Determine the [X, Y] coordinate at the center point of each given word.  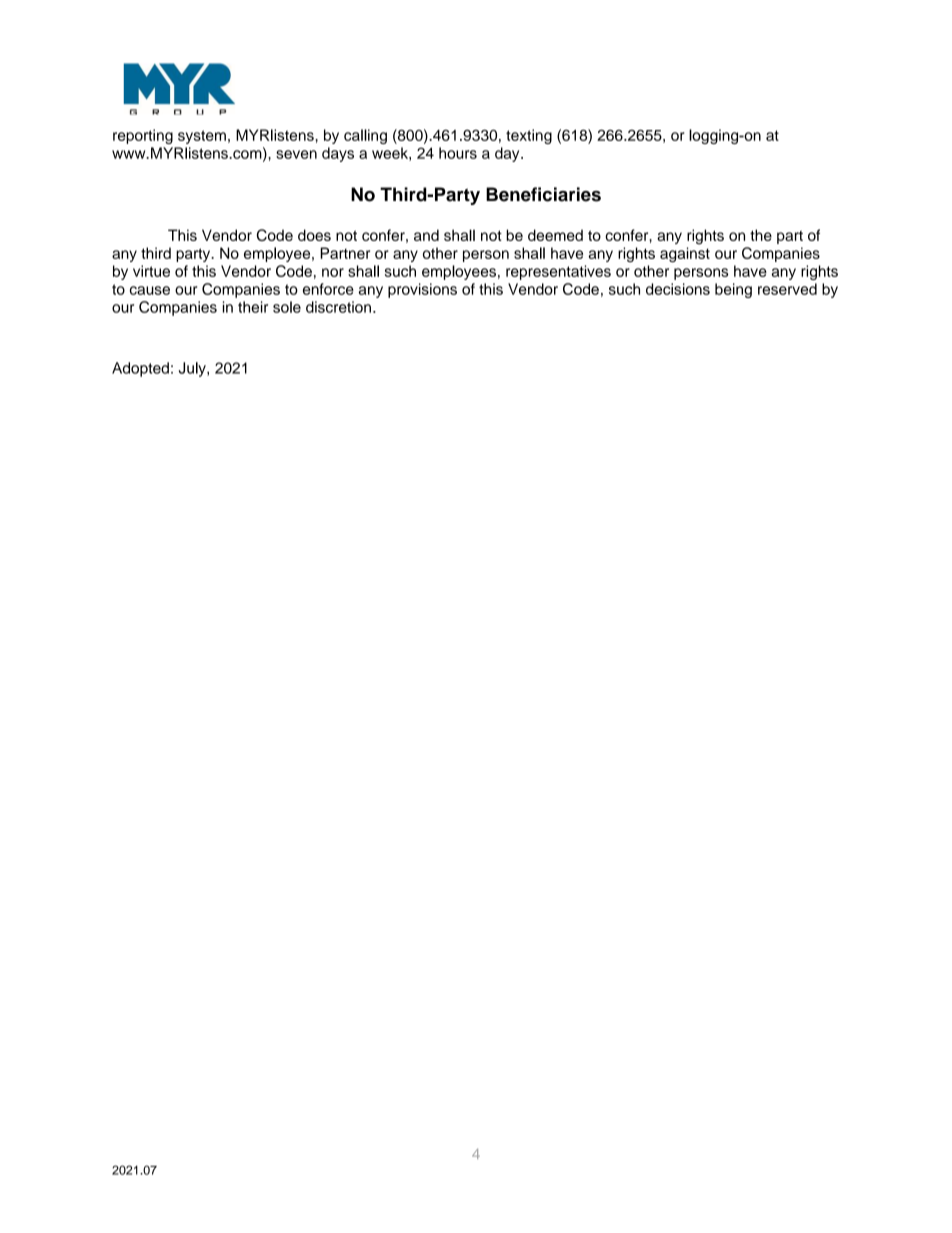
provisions [422, 290]
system [202, 137]
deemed [555, 235]
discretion [338, 307]
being [733, 290]
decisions [678, 289]
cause [150, 290]
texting [529, 136]
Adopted [140, 369]
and [426, 235]
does [314, 235]
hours [458, 153]
